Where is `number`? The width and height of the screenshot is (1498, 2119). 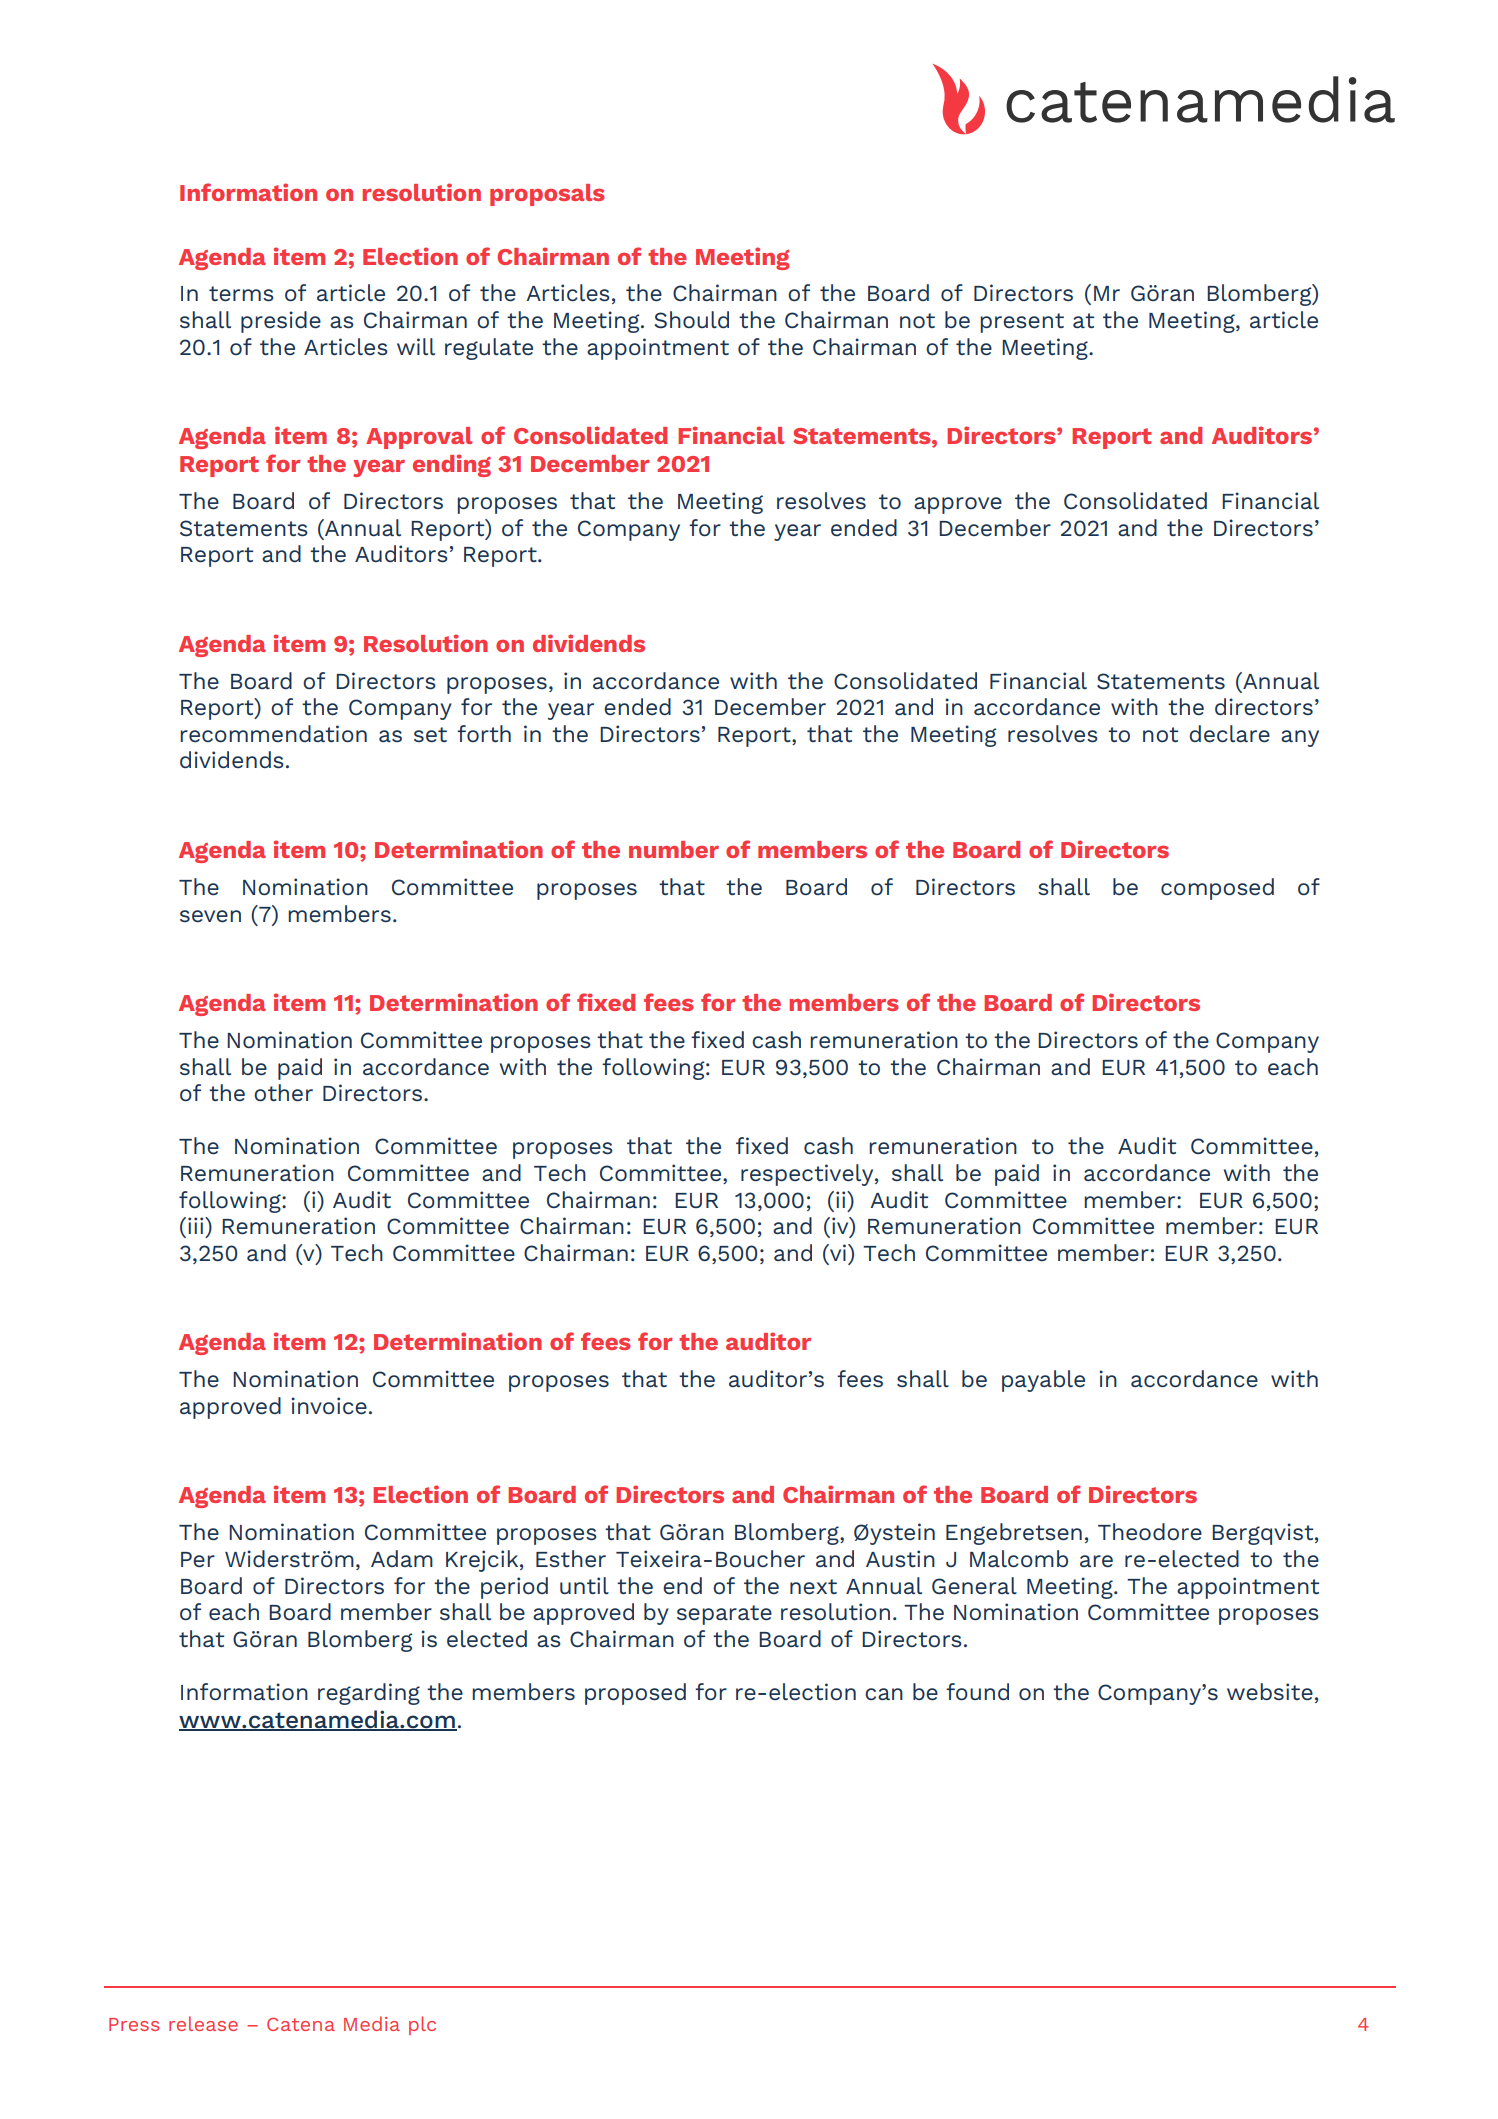 number is located at coordinates (674, 849).
